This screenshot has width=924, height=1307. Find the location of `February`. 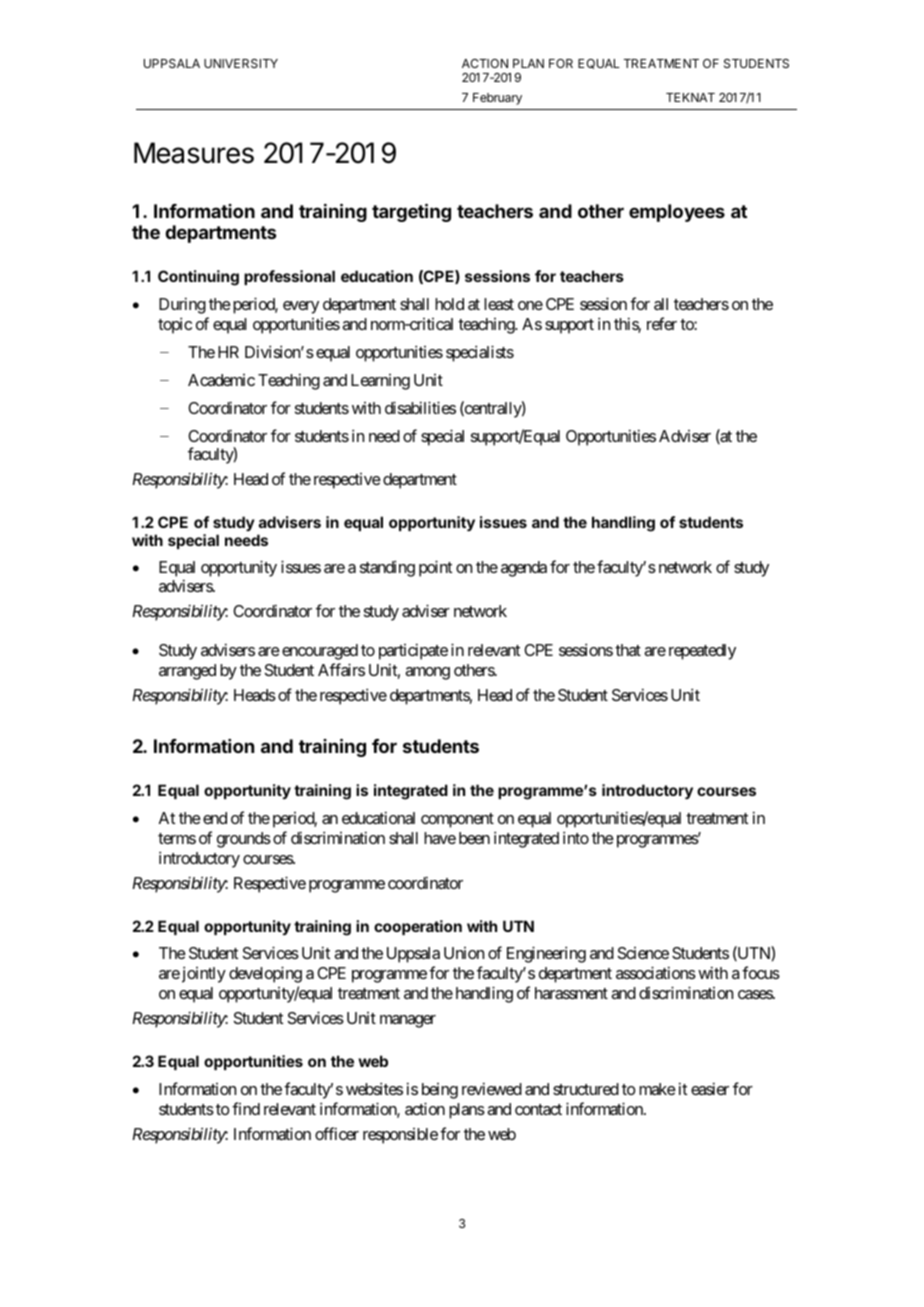

February is located at coordinates (497, 99).
